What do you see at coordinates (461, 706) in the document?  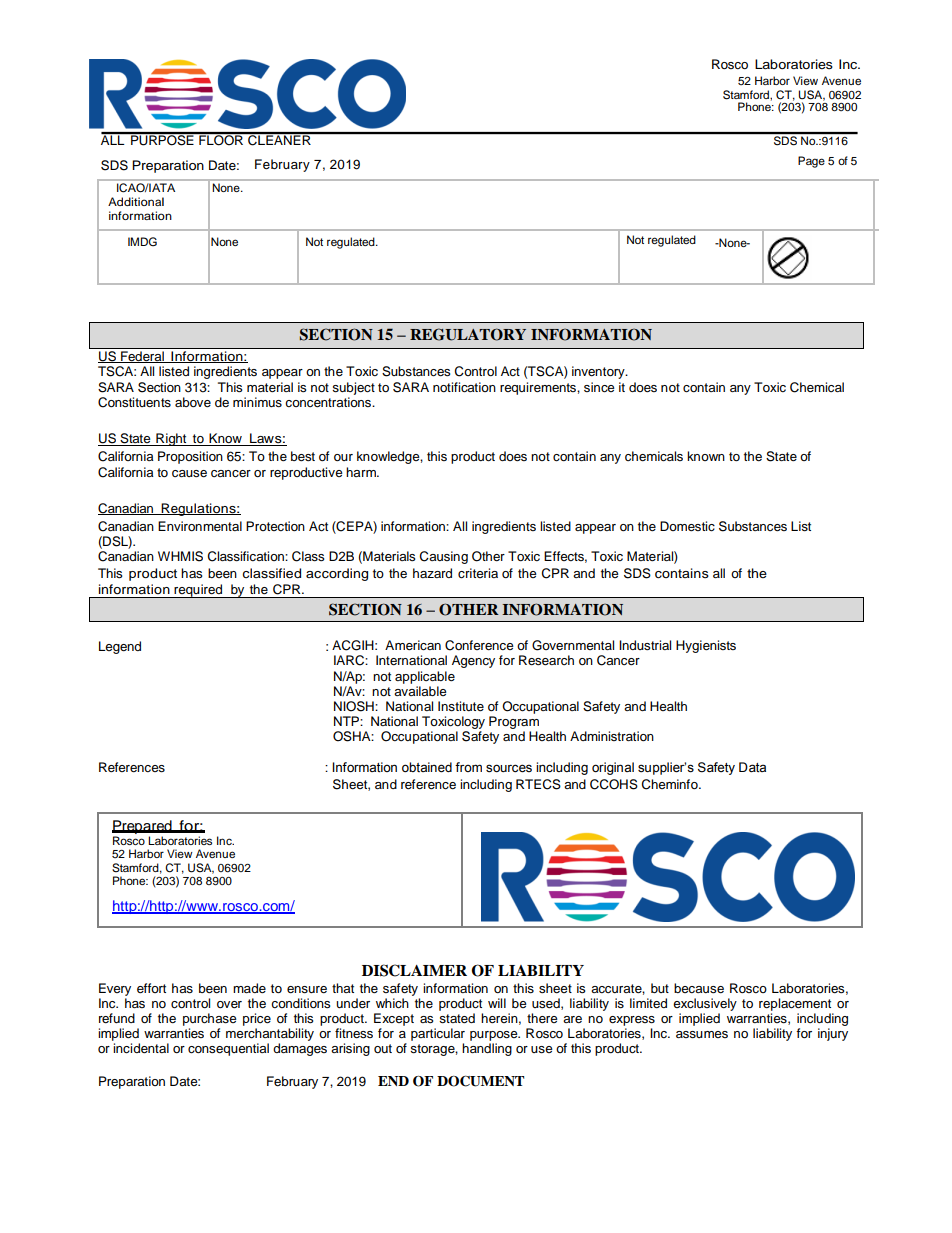 I see `Institute` at bounding box center [461, 706].
